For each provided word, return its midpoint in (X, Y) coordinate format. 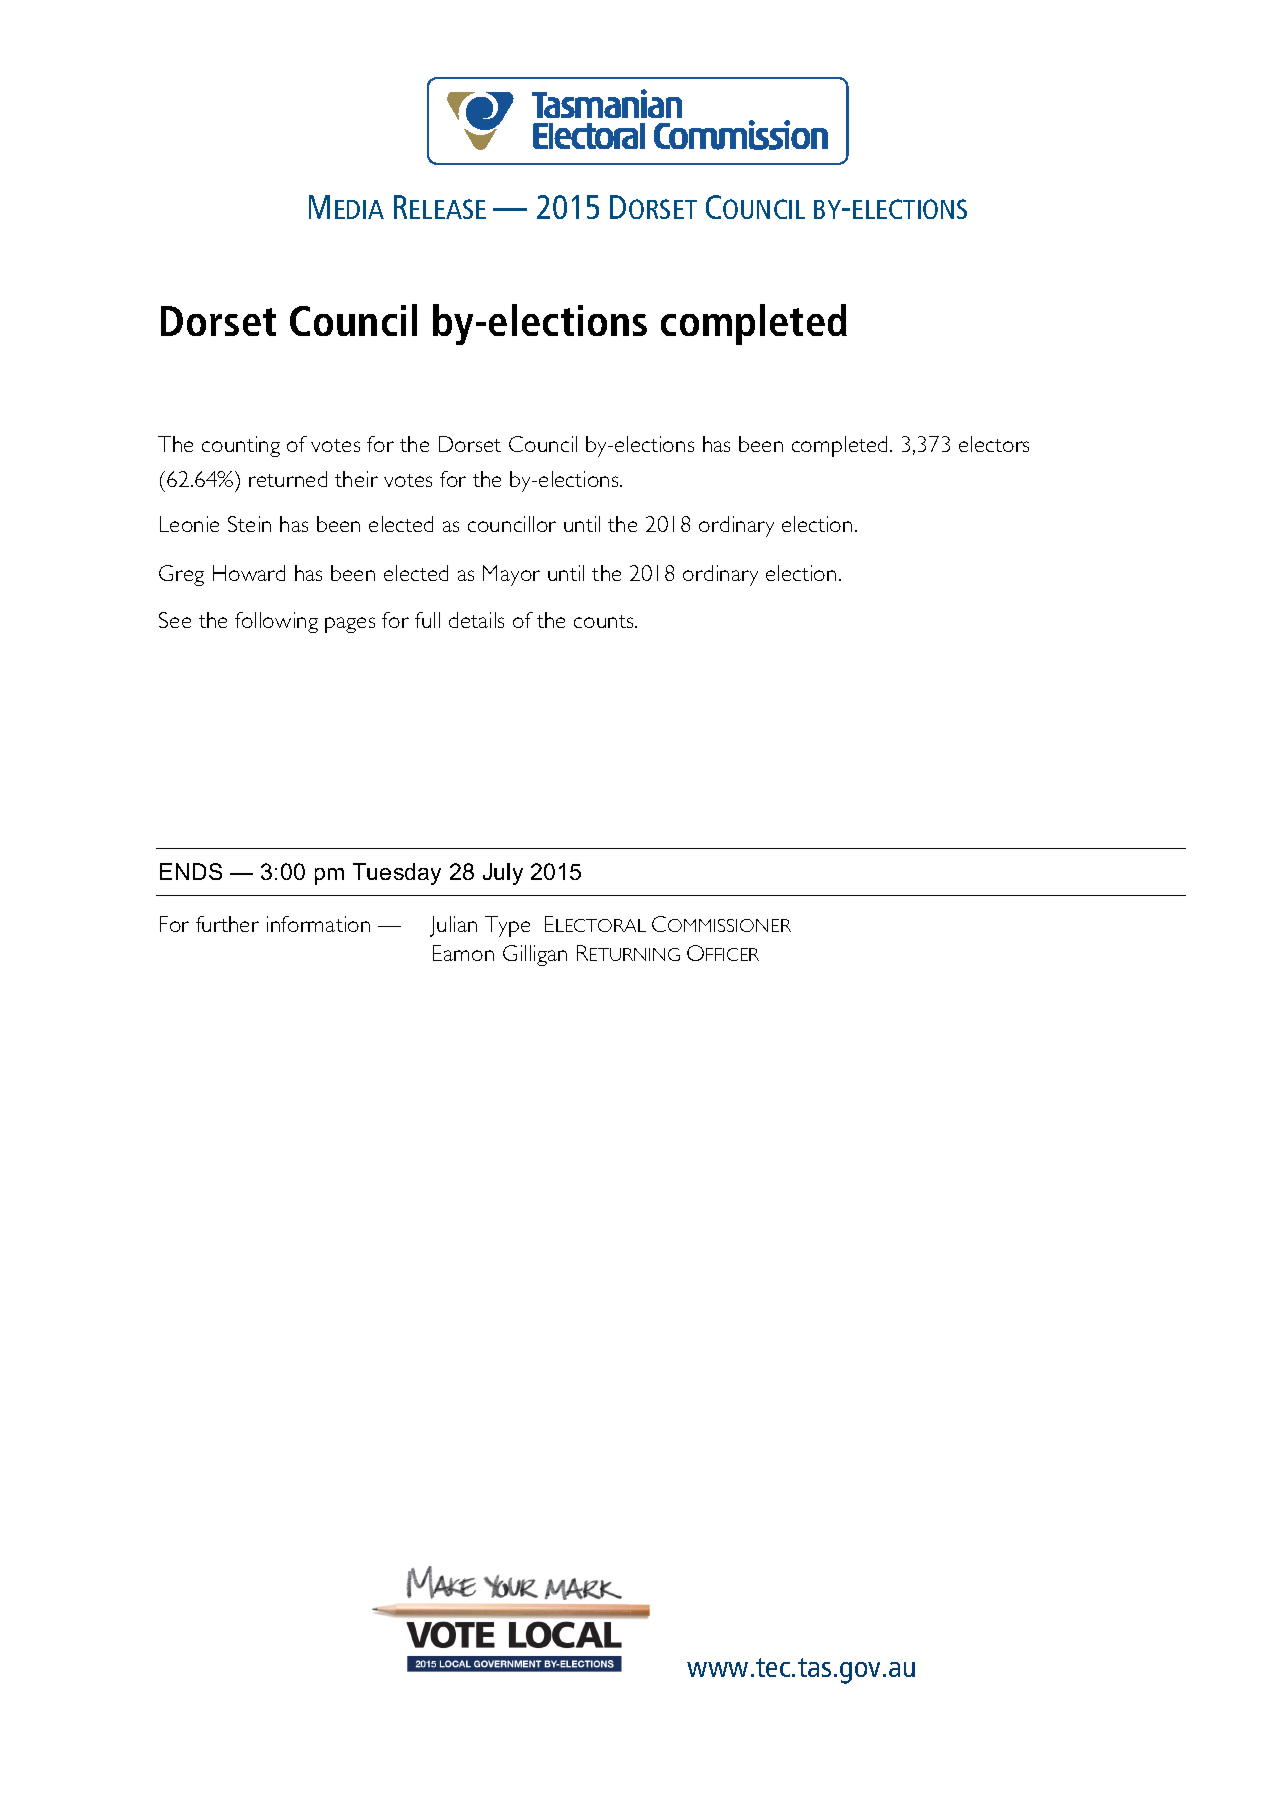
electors (994, 444)
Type (507, 926)
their (356, 479)
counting (241, 446)
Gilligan (535, 955)
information (318, 924)
